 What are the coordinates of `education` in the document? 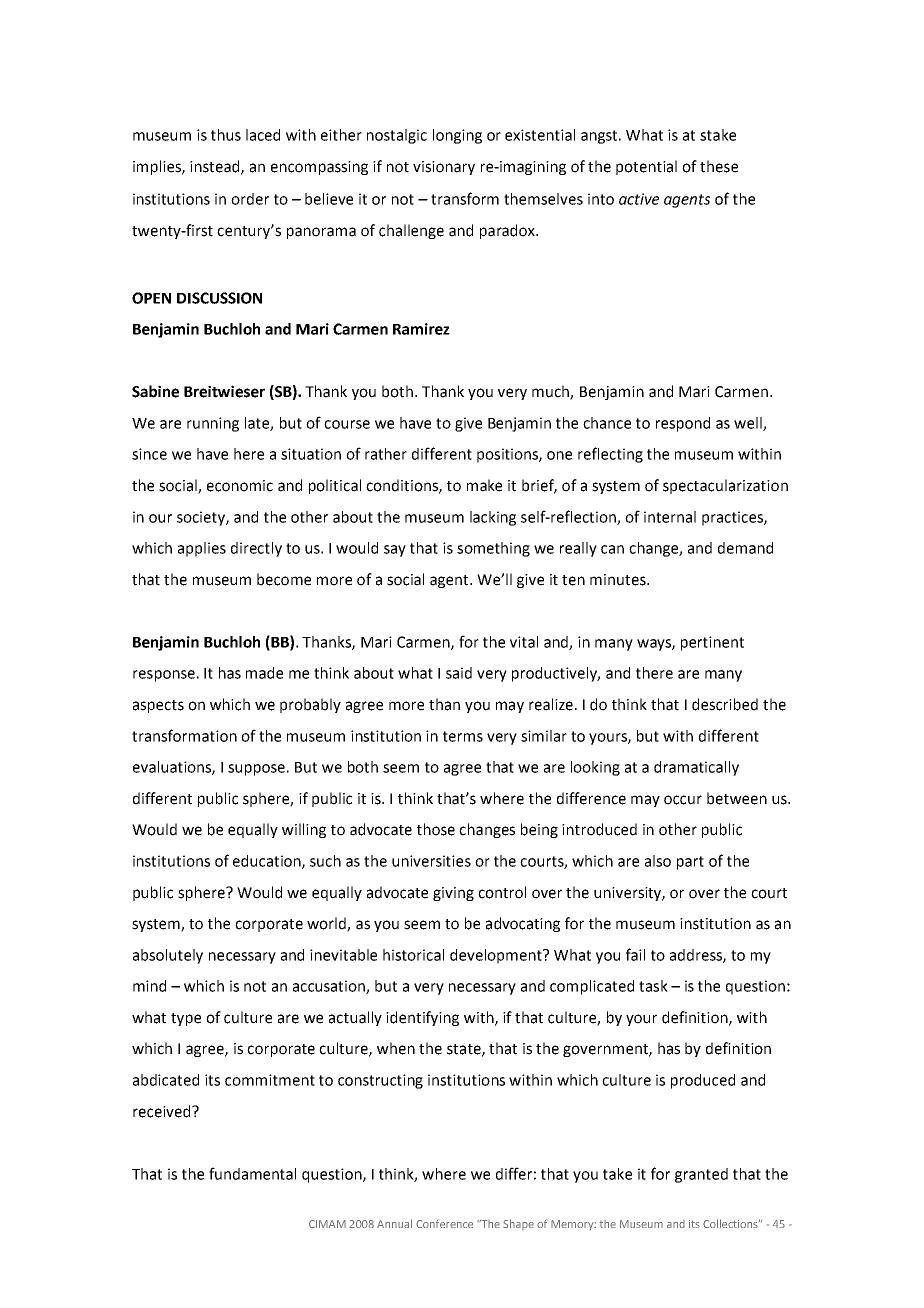 It's located at (268, 862).
